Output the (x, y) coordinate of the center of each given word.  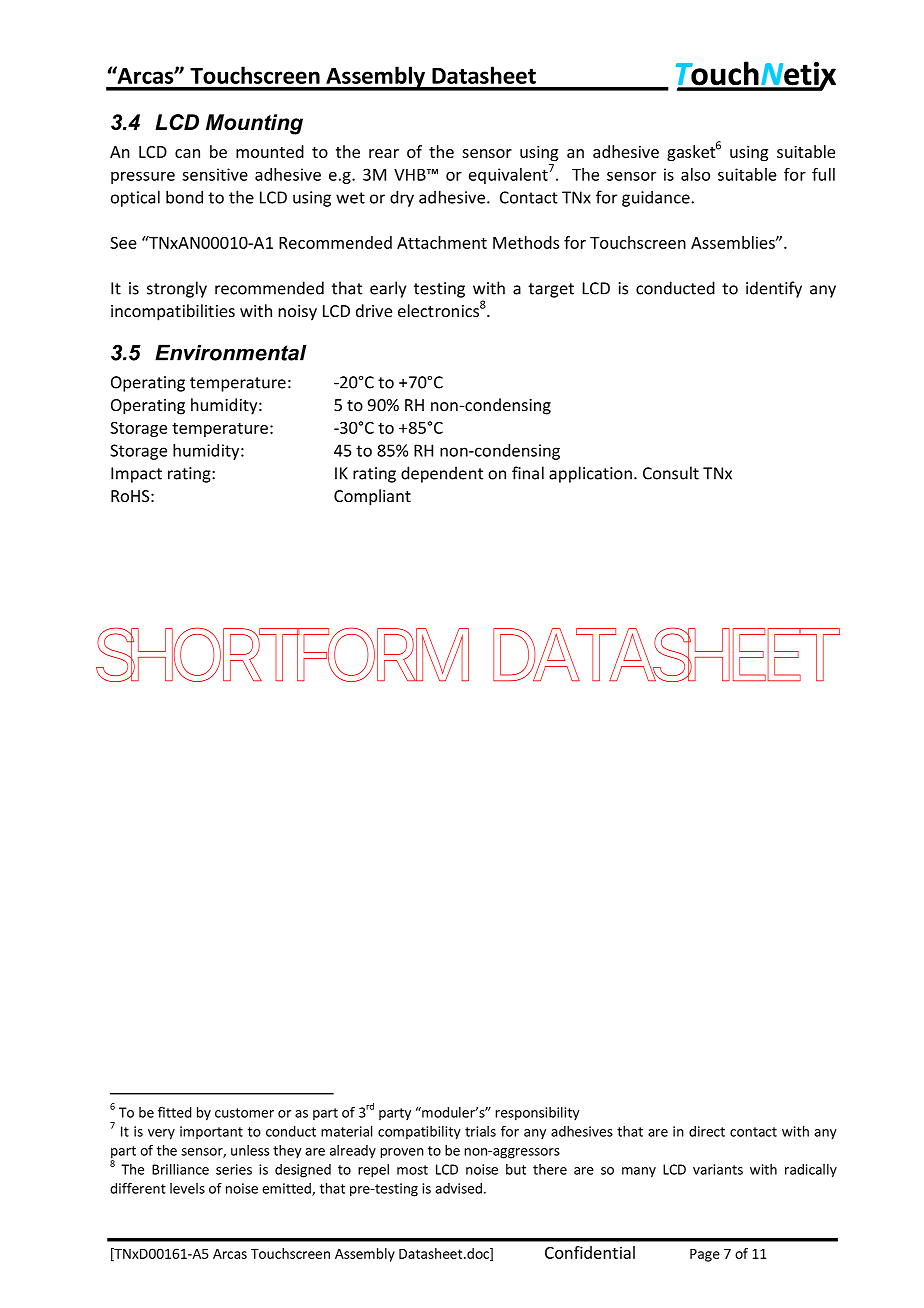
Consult (671, 473)
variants (718, 1169)
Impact (136, 475)
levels (187, 1188)
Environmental (231, 352)
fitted (174, 1112)
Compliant (372, 497)
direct (707, 1131)
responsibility (537, 1114)
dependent (442, 474)
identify (774, 289)
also (695, 174)
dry (402, 198)
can (187, 153)
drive (374, 310)
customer (244, 1113)
